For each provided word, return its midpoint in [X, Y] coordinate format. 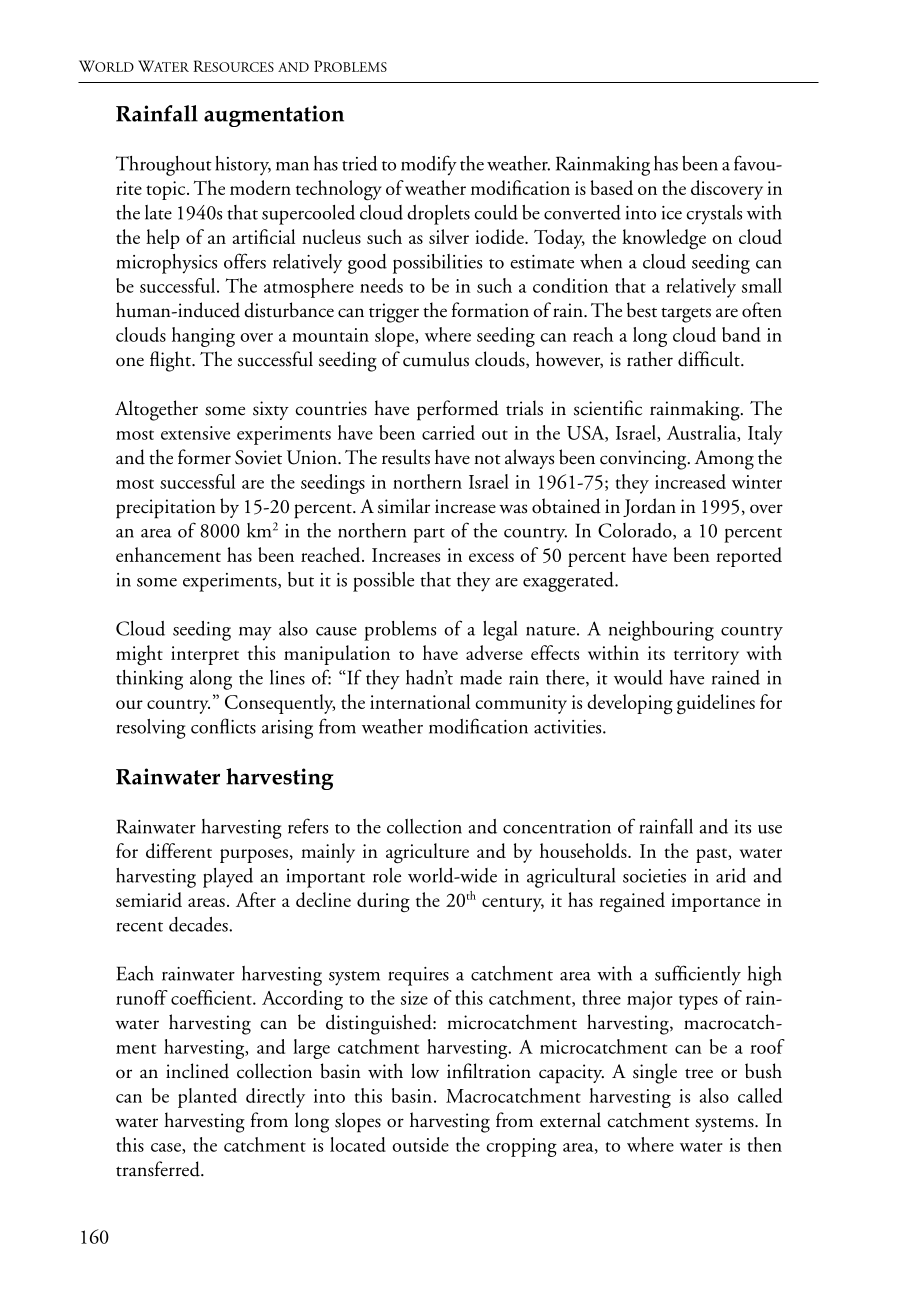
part [429, 535]
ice [672, 213]
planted [207, 1098]
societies [654, 876]
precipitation [166, 509]
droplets [438, 215]
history [243, 166]
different [179, 850]
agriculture [427, 853]
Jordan [649, 507]
